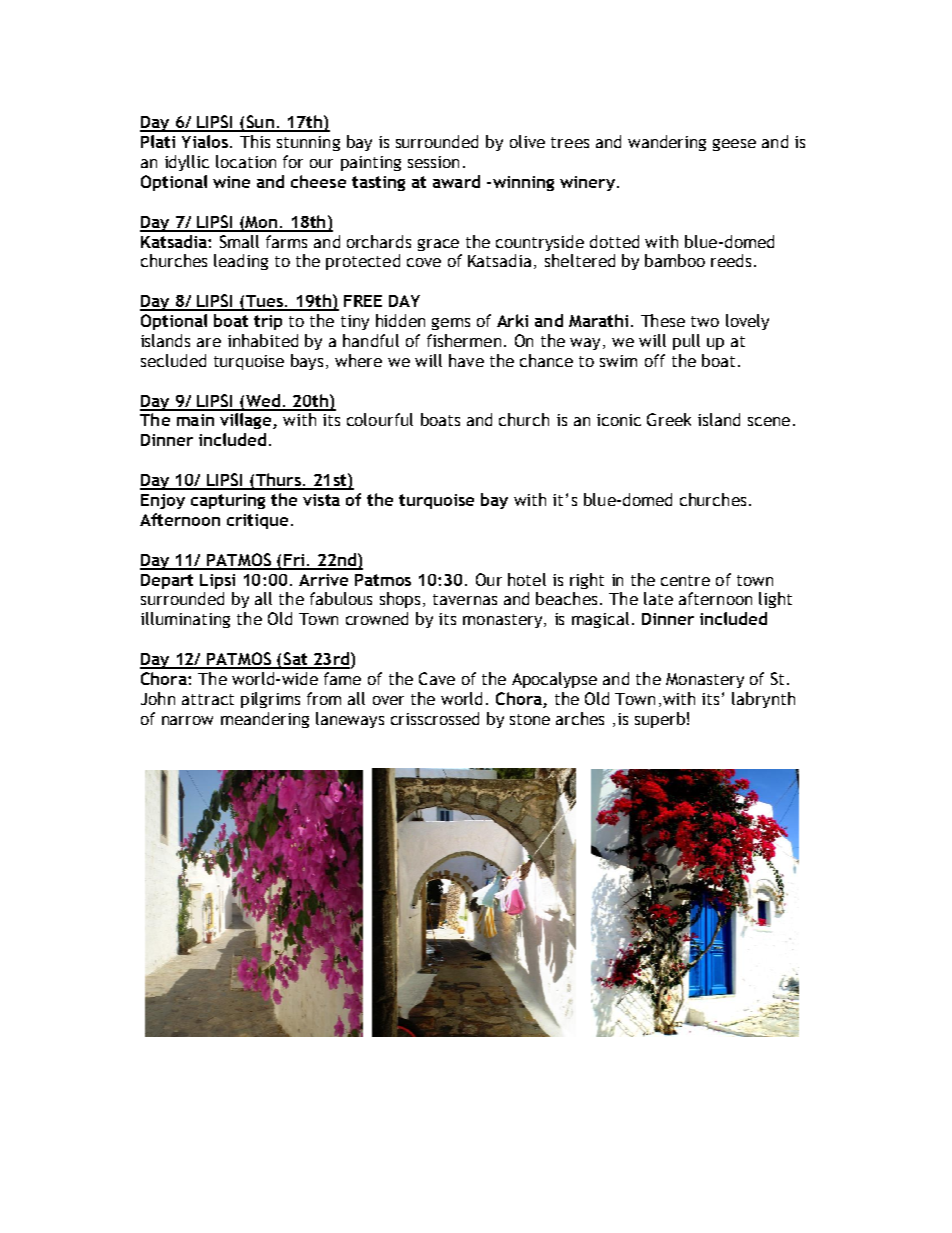  What do you see at coordinates (734, 145) in the page?
I see `geese` at bounding box center [734, 145].
